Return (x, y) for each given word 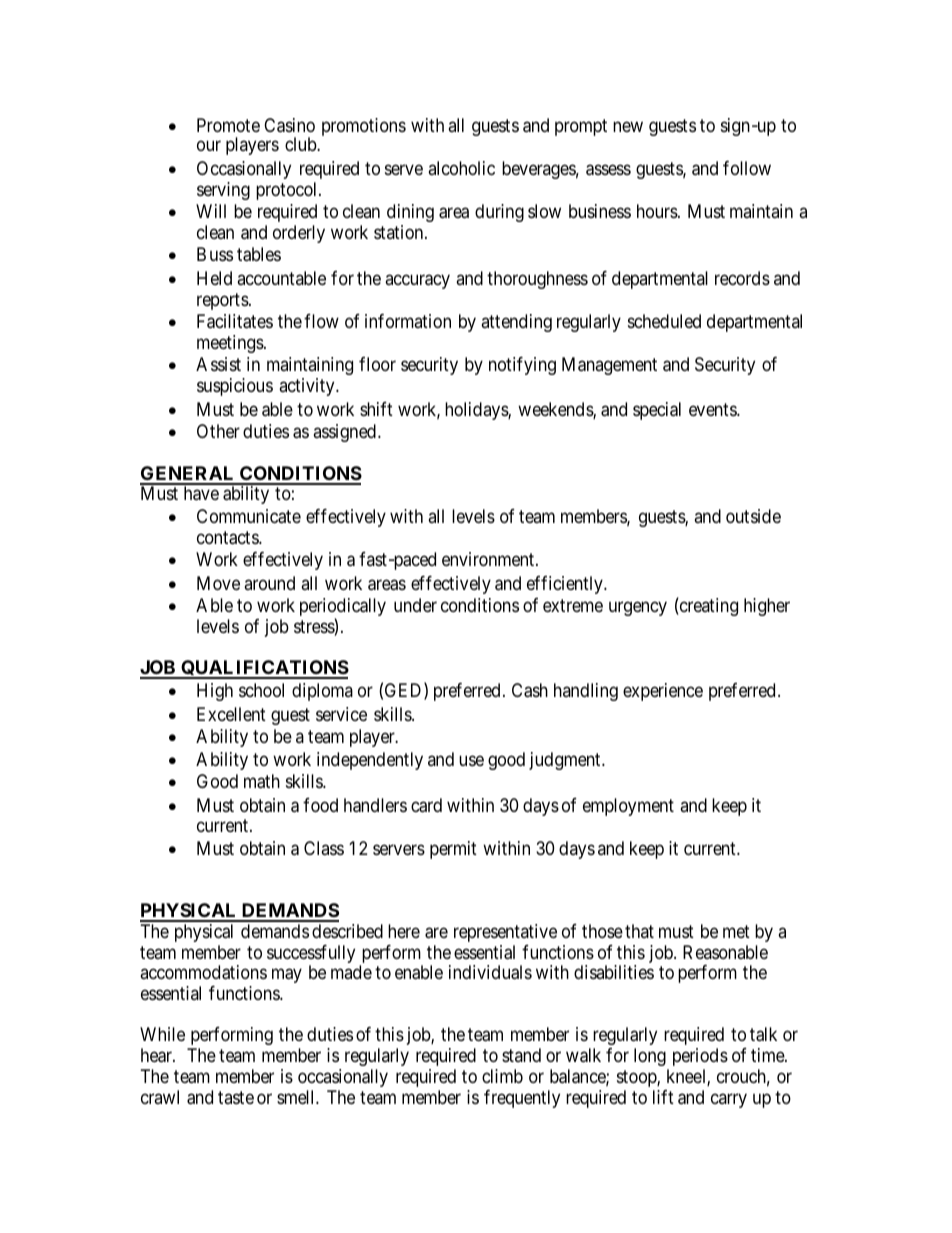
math (262, 781)
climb (502, 1076)
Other (218, 431)
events (713, 409)
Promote (228, 125)
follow (747, 168)
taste (236, 1097)
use (471, 761)
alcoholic (461, 168)
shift (376, 409)
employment (628, 807)
